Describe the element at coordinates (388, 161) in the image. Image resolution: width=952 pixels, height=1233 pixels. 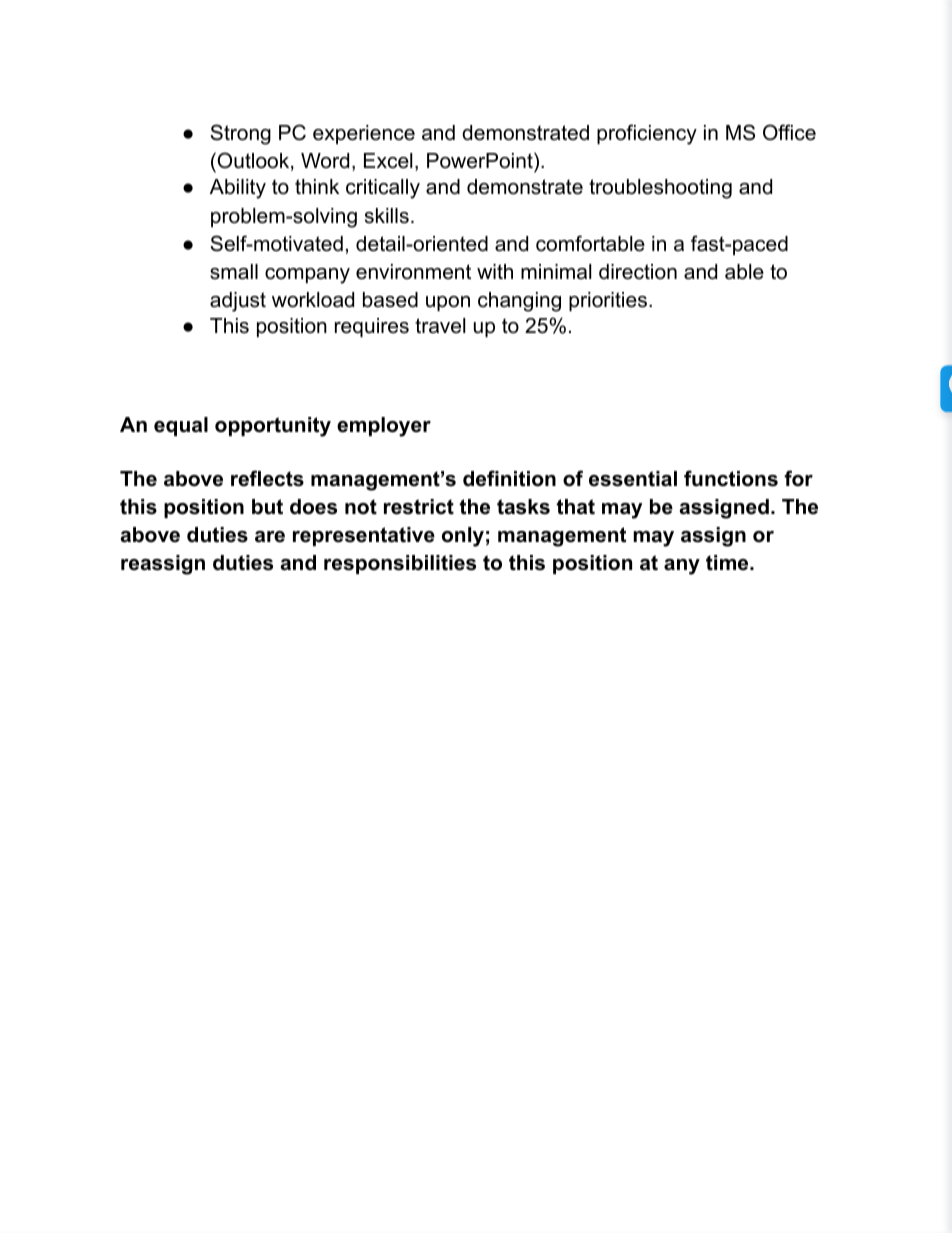
I see `Excel` at that location.
